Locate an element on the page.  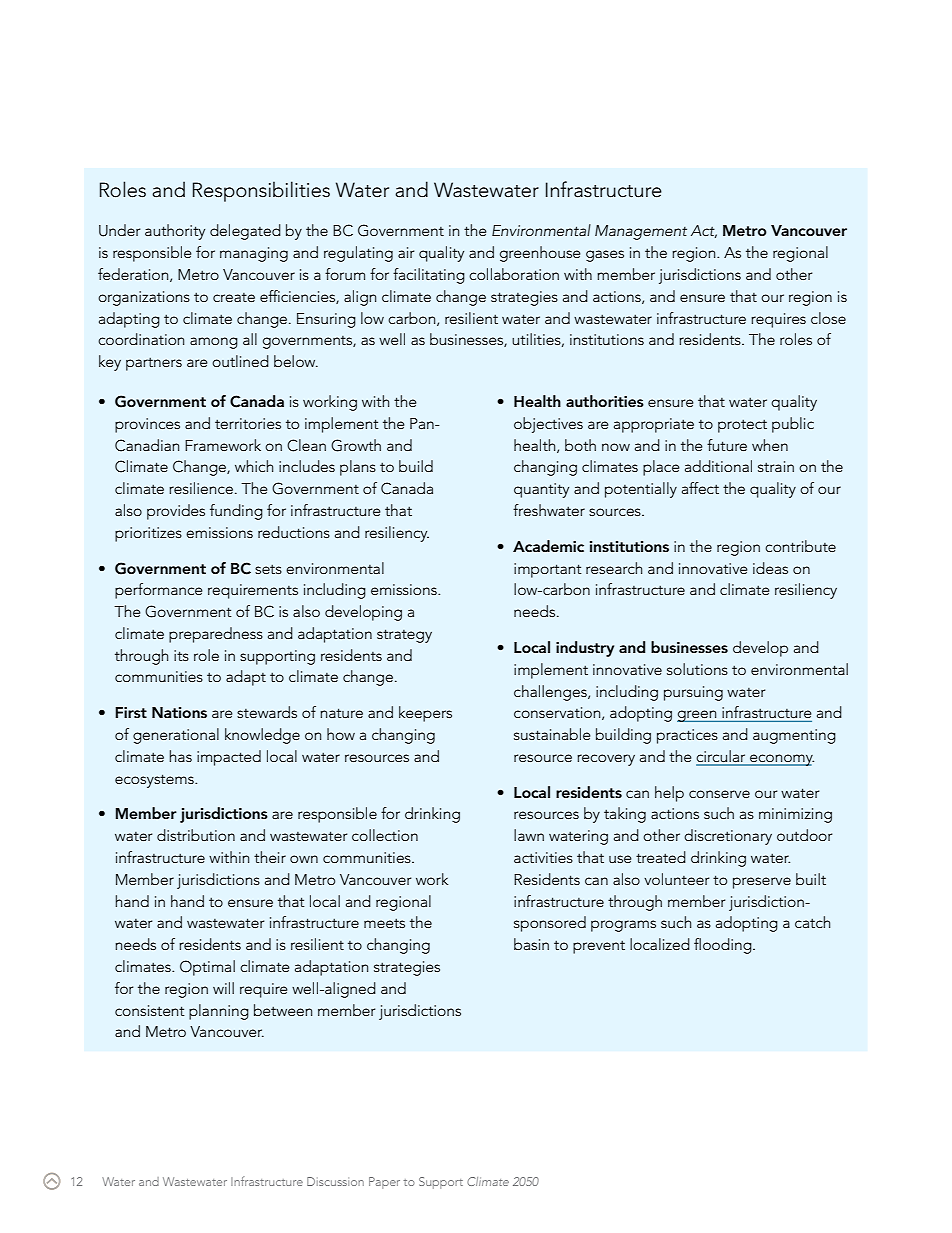
basin is located at coordinates (531, 944).
